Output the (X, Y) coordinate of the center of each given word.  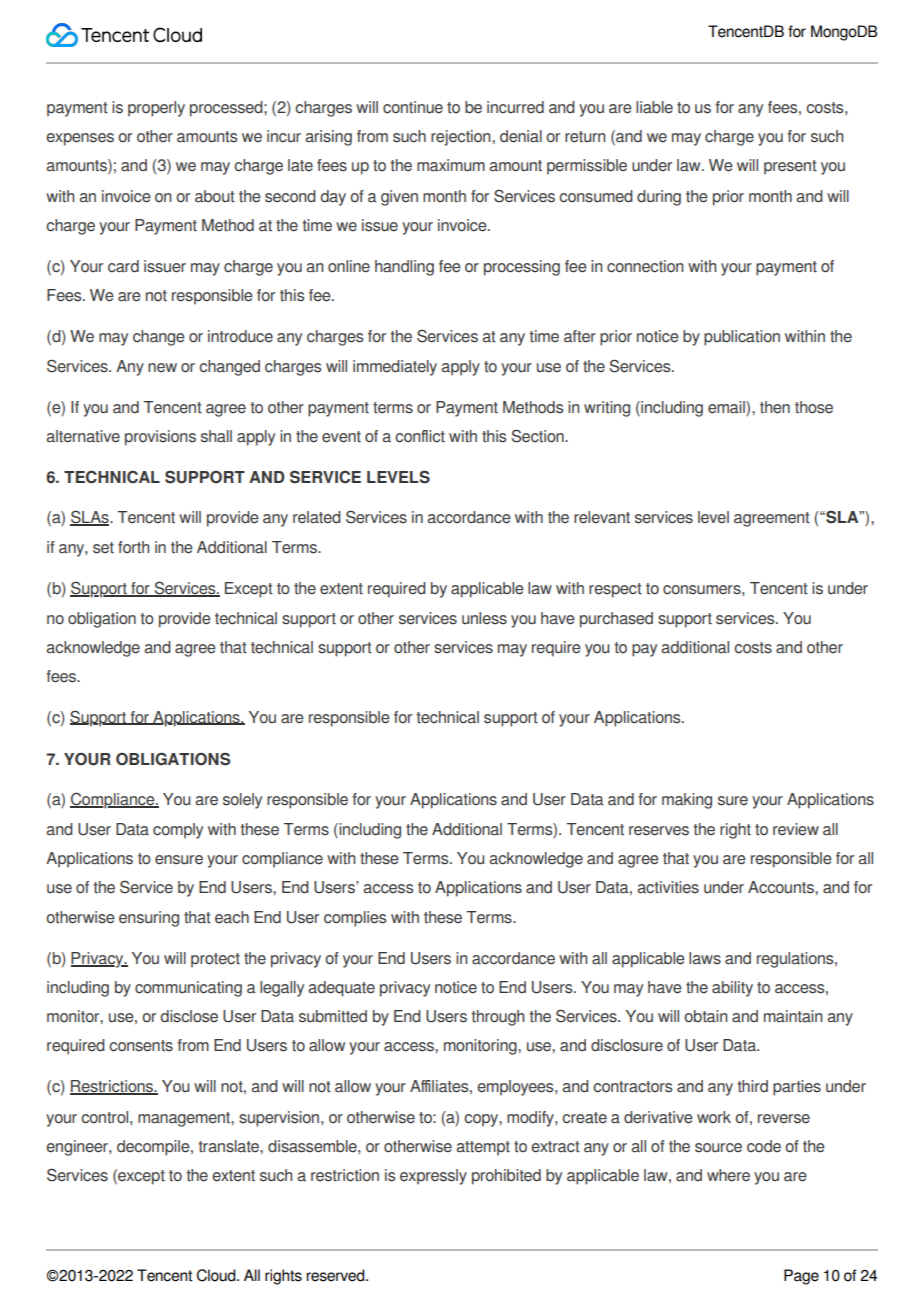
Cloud (217, 1275)
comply (178, 831)
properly (156, 109)
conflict (420, 436)
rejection (462, 138)
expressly (433, 1177)
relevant (602, 517)
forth (133, 547)
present (790, 167)
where (728, 1175)
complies (355, 919)
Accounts (782, 887)
